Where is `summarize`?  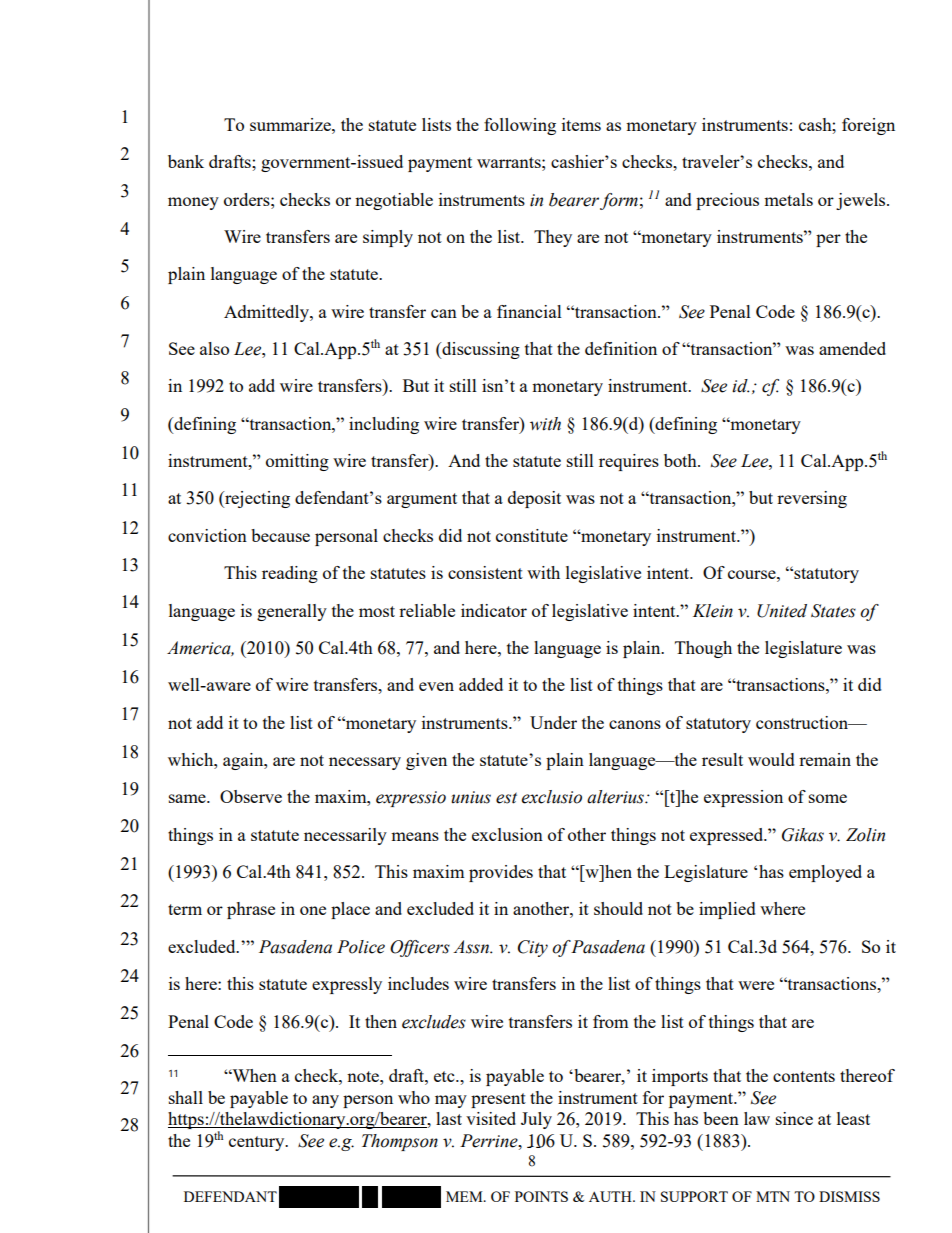 summarize is located at coordinates (291, 124).
